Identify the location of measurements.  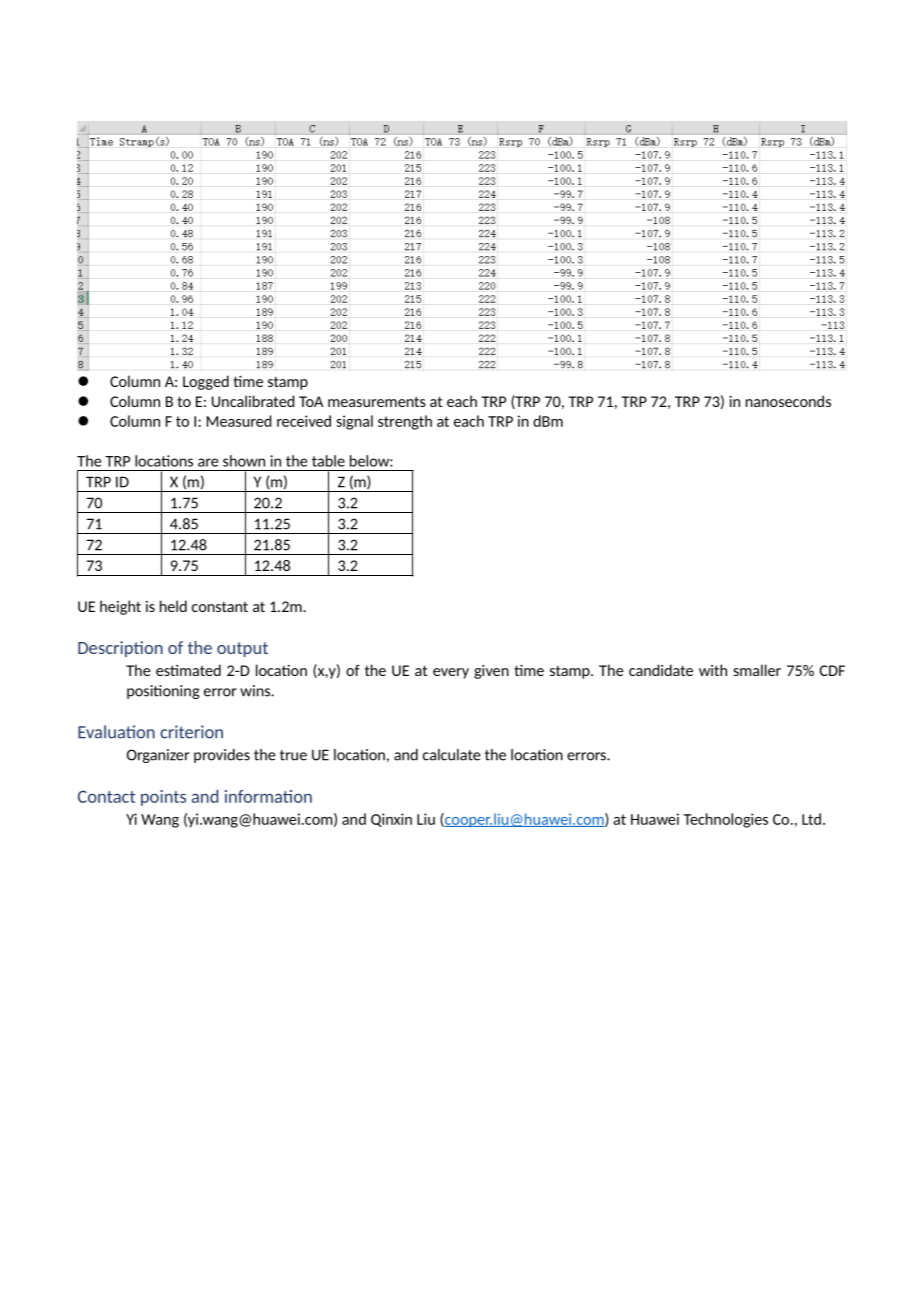
(377, 401).
